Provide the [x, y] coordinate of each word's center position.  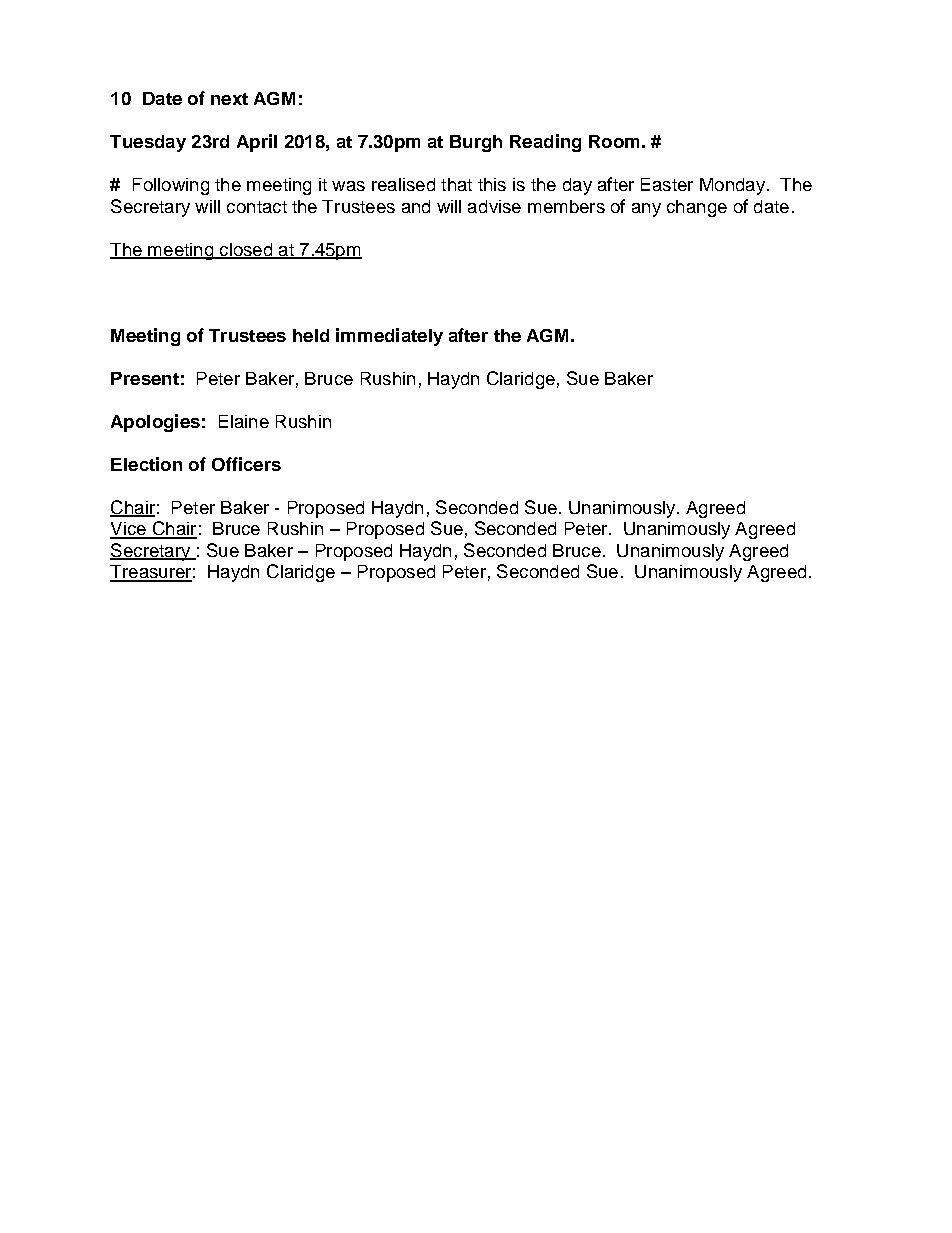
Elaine [244, 421]
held [311, 335]
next [229, 99]
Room [614, 141]
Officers [246, 464]
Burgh [476, 143]
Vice [129, 530]
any [646, 210]
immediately [389, 337]
